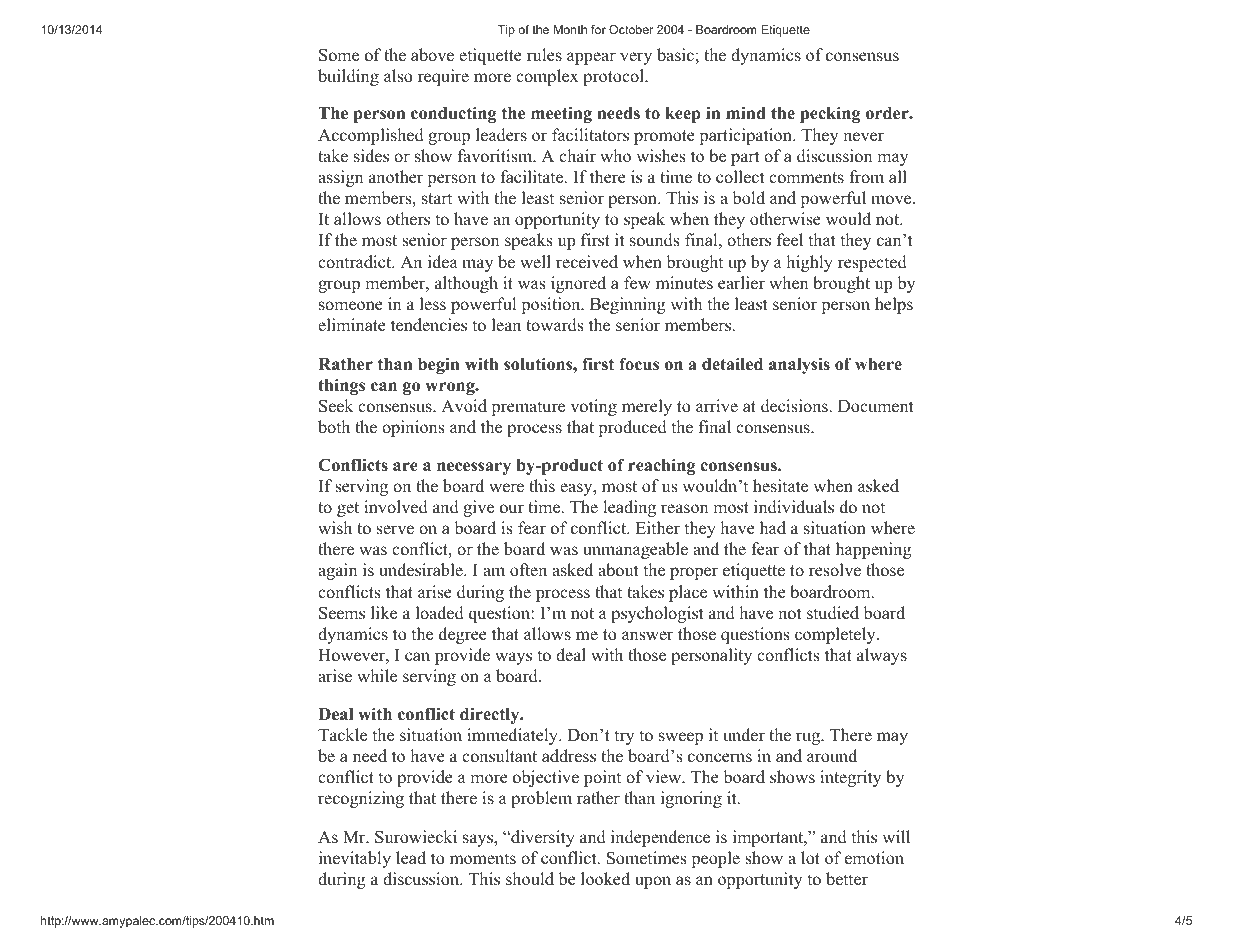 Image resolution: width=1233 pixels, height=952 pixels. I want to click on Surowiecki, so click(416, 837).
